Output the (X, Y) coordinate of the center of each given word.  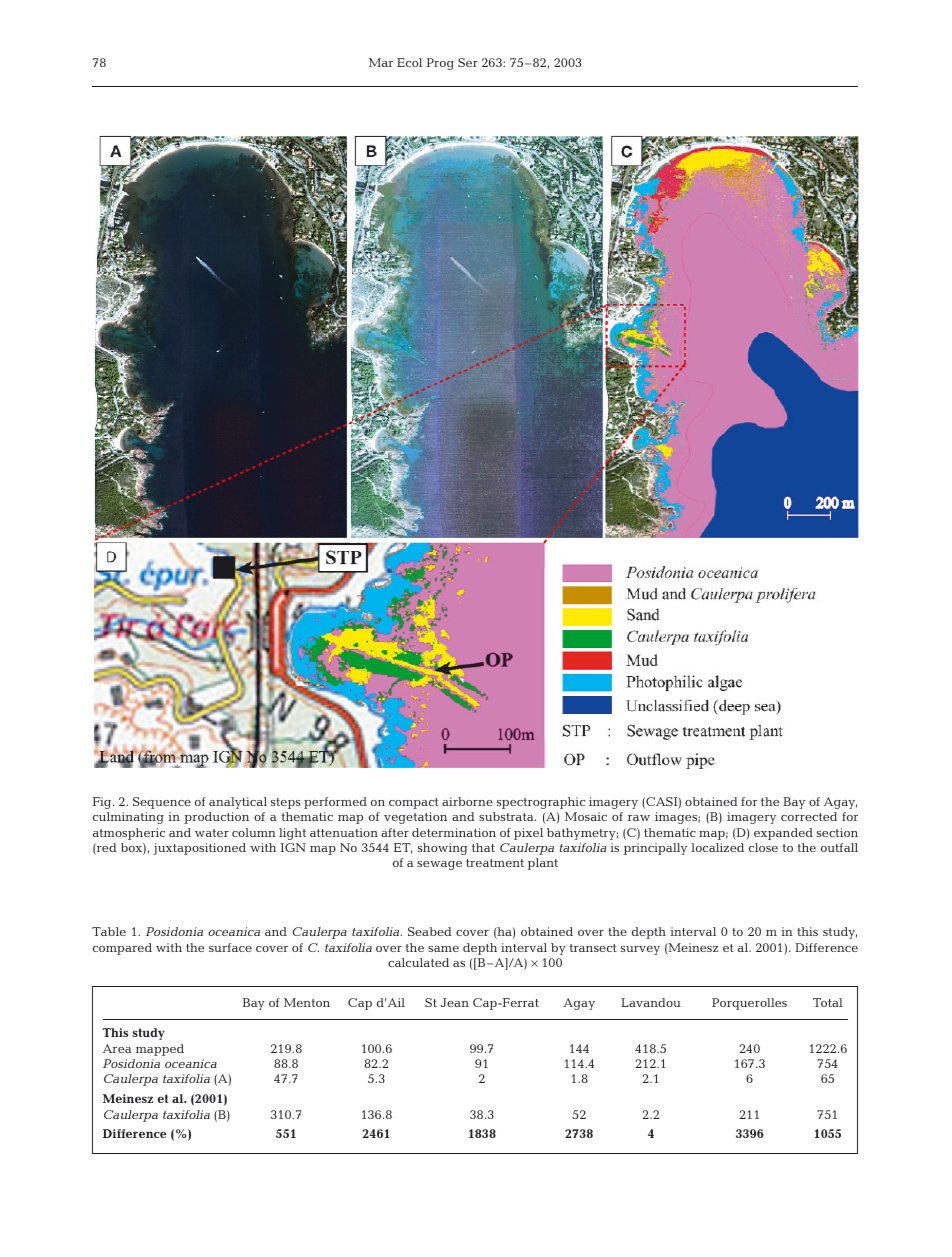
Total (828, 1002)
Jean (454, 1002)
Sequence (162, 803)
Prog (440, 64)
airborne (467, 801)
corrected (809, 816)
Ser (468, 62)
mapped (160, 1050)
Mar (381, 62)
